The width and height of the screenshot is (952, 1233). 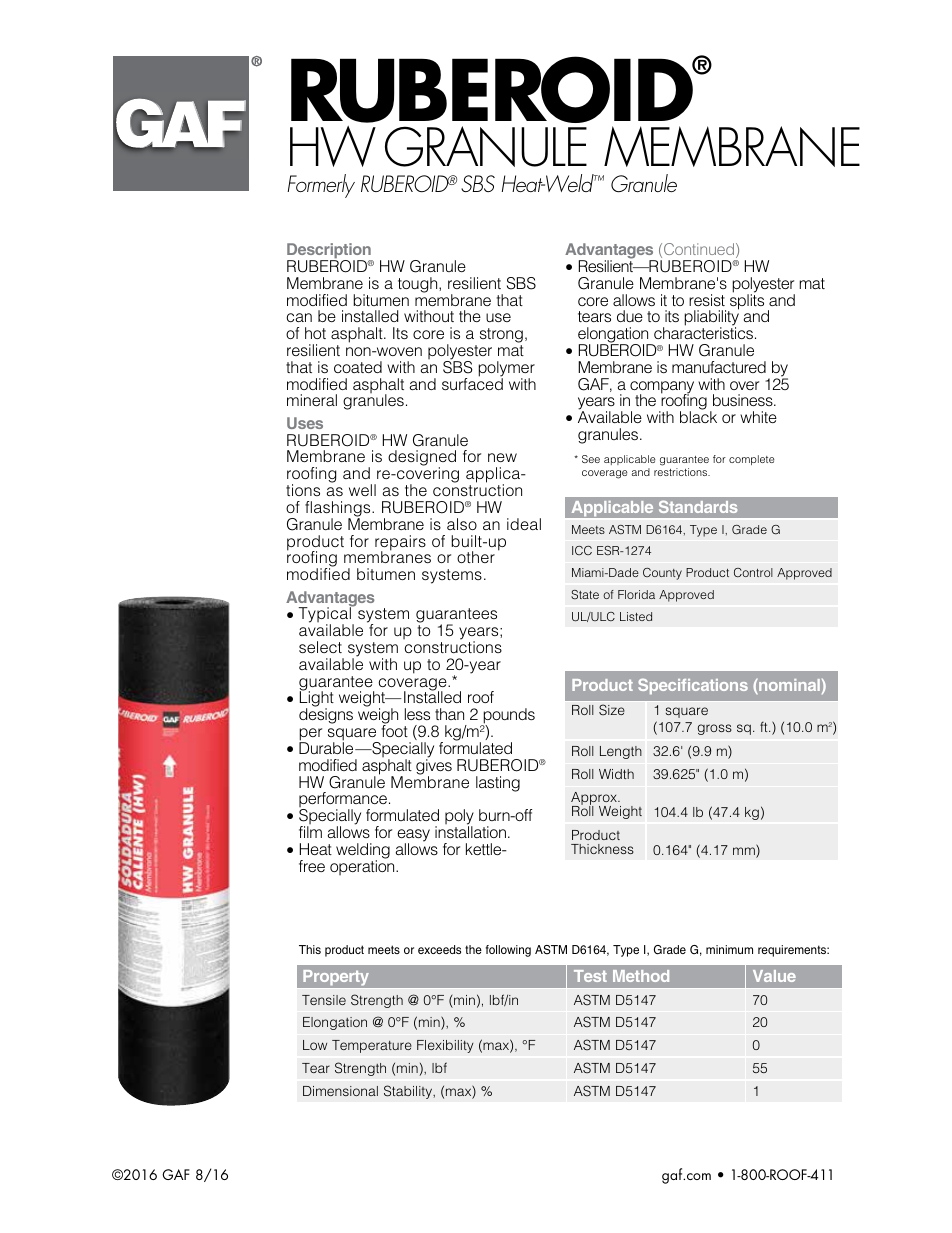 I want to click on Value, so click(x=774, y=976).
